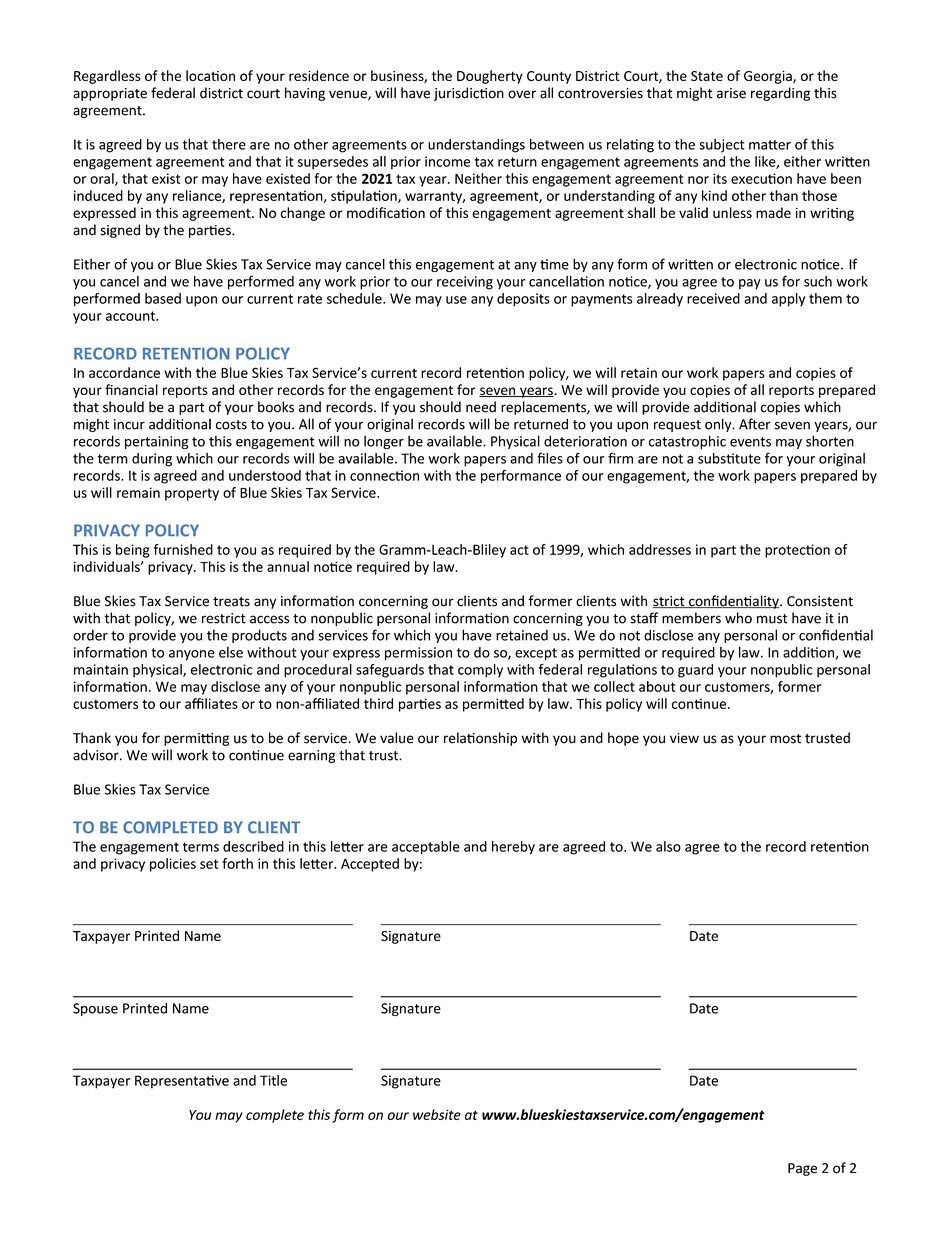 This screenshot has width=952, height=1233. I want to click on permission, so click(418, 654).
